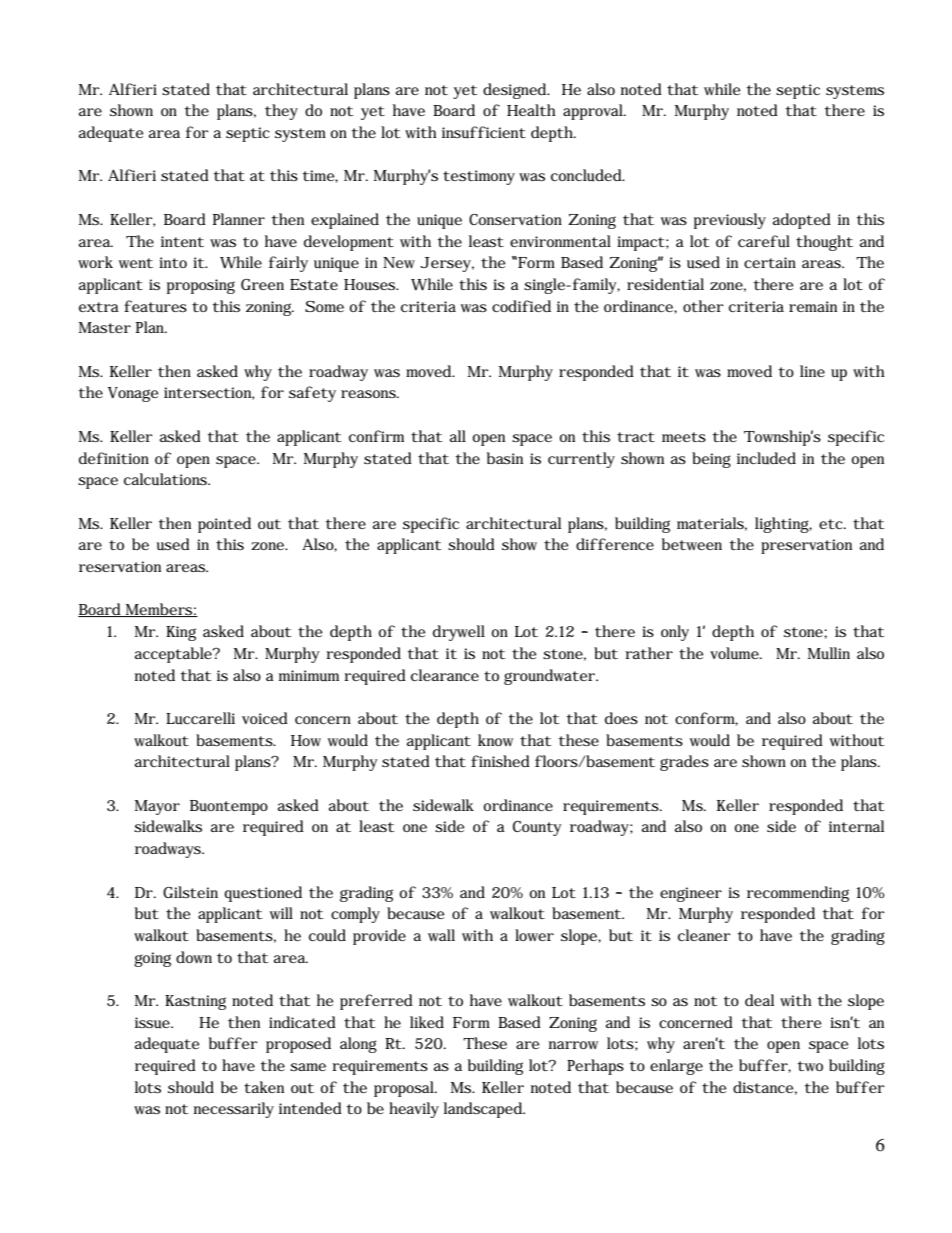 The width and height of the screenshot is (952, 1233). I want to click on Mayor, so click(157, 807).
